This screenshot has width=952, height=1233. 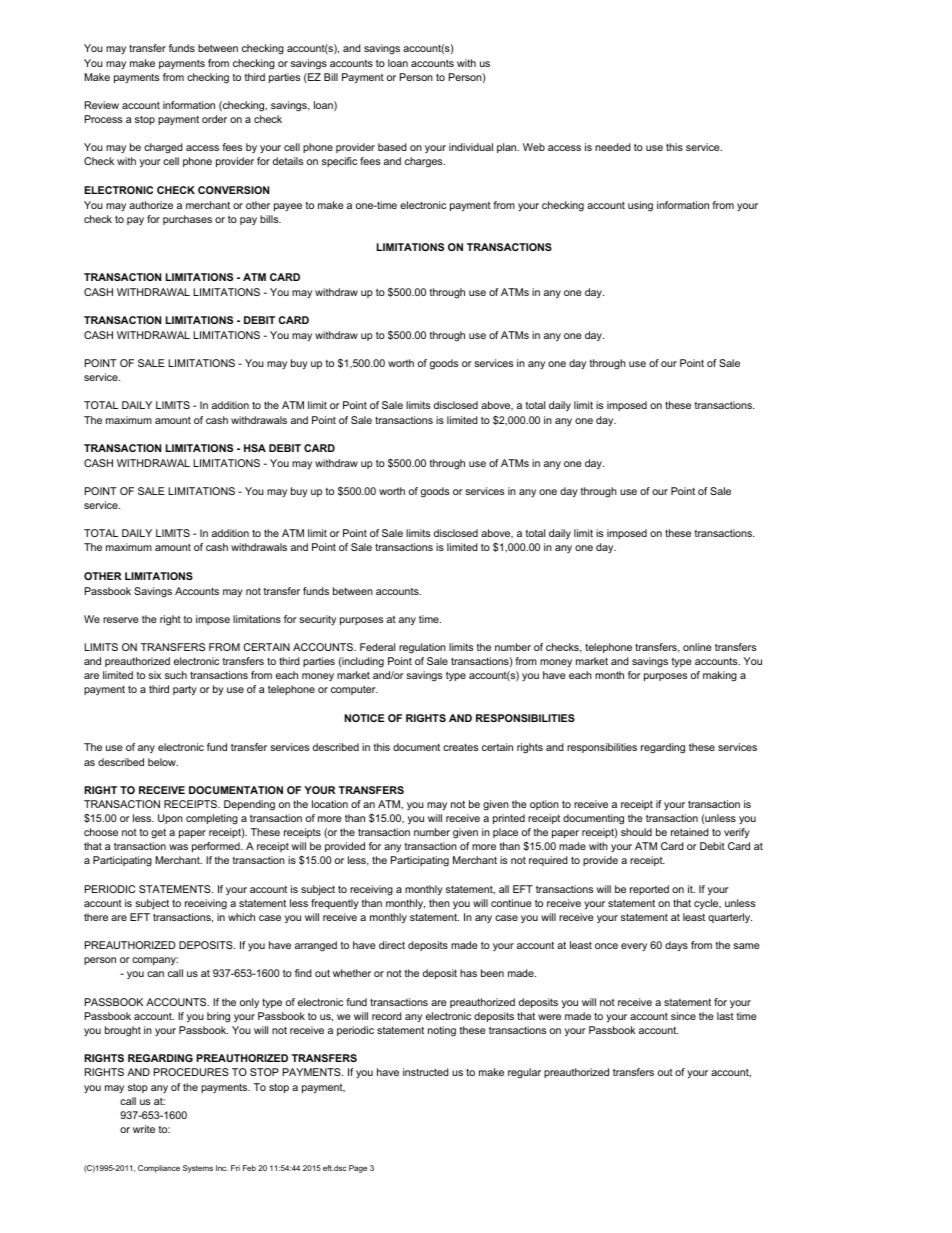 What do you see at coordinates (176, 675) in the screenshot?
I see `such` at bounding box center [176, 675].
